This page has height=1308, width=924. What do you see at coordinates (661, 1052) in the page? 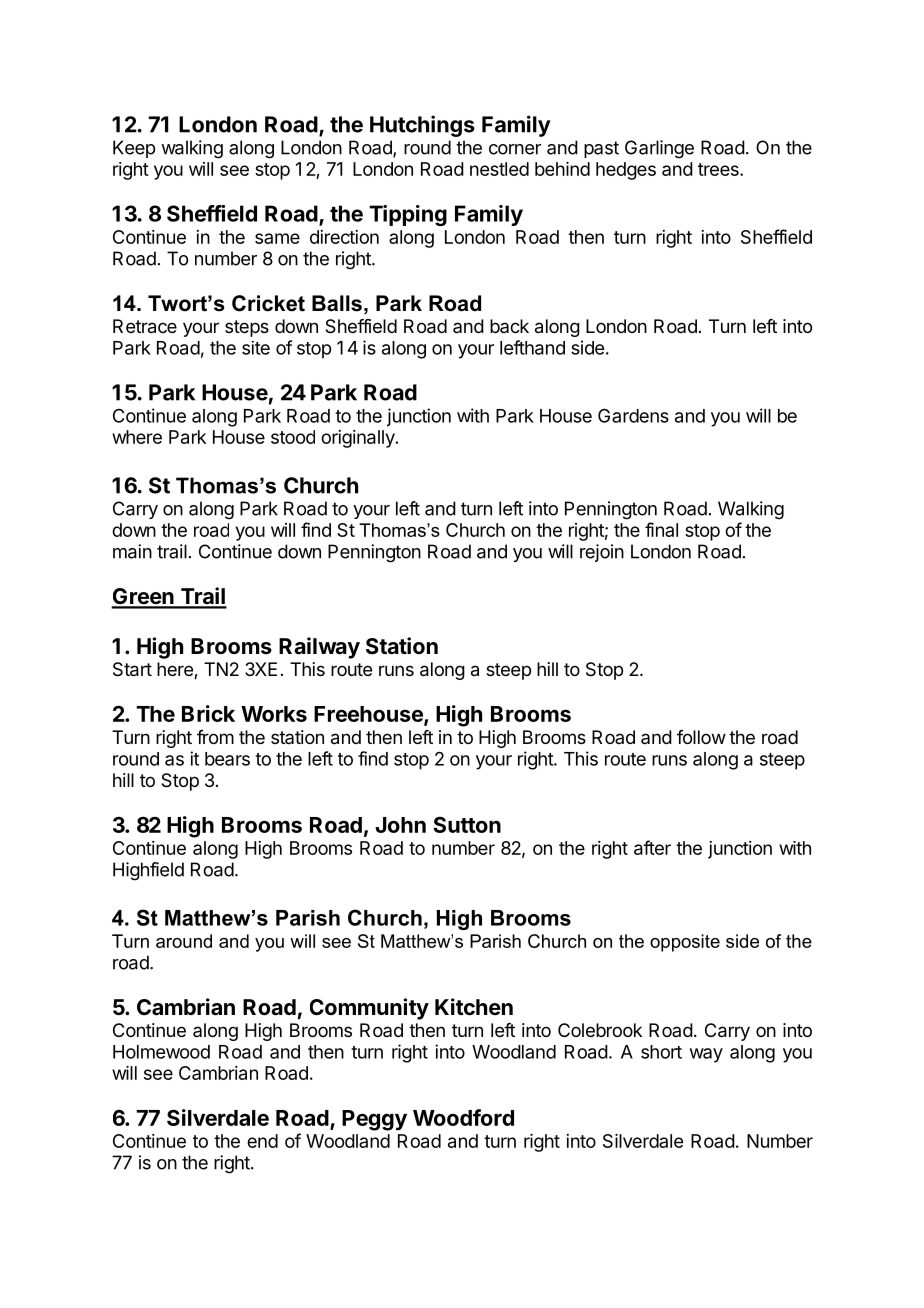
I see `short` at bounding box center [661, 1052].
